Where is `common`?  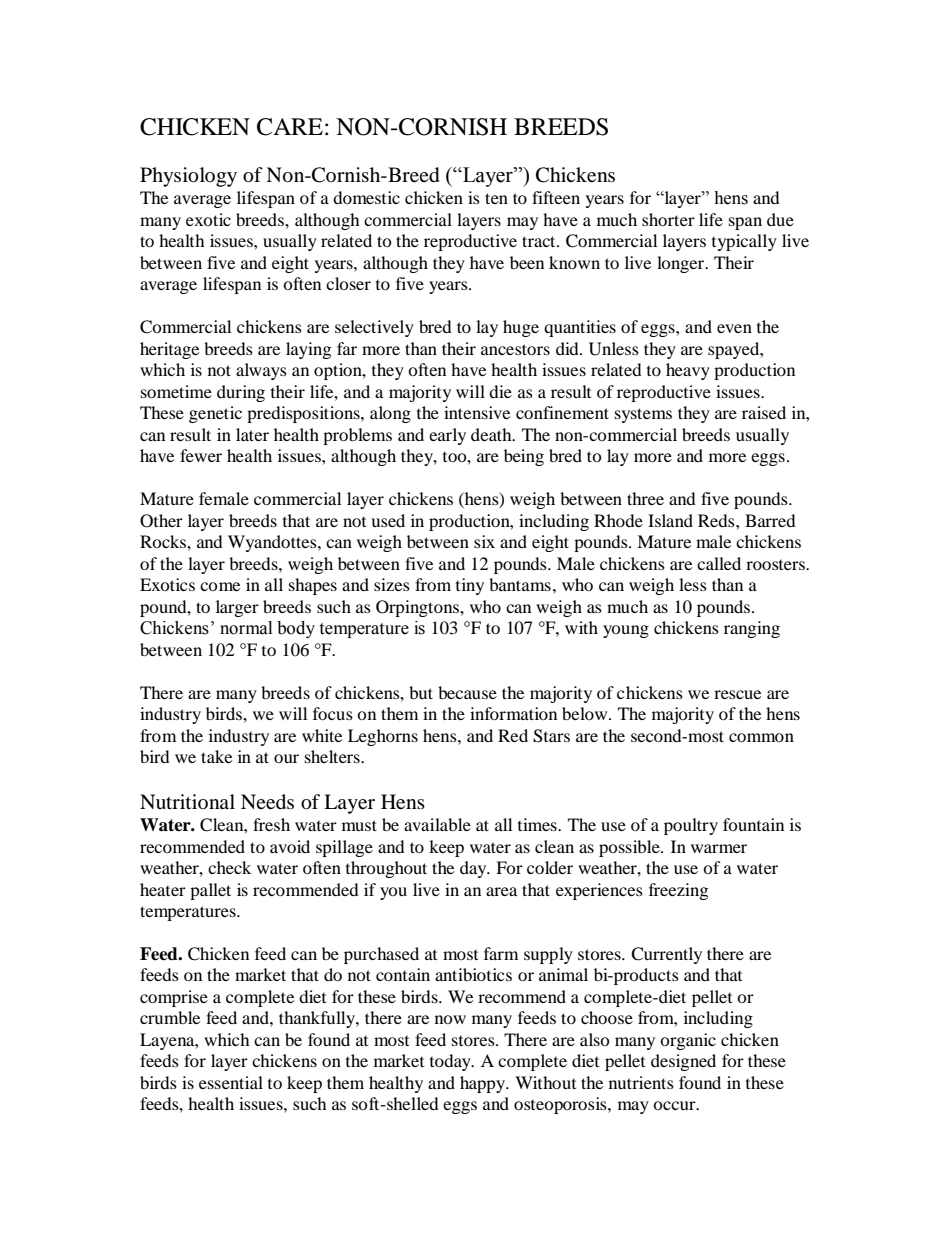 common is located at coordinates (761, 737).
